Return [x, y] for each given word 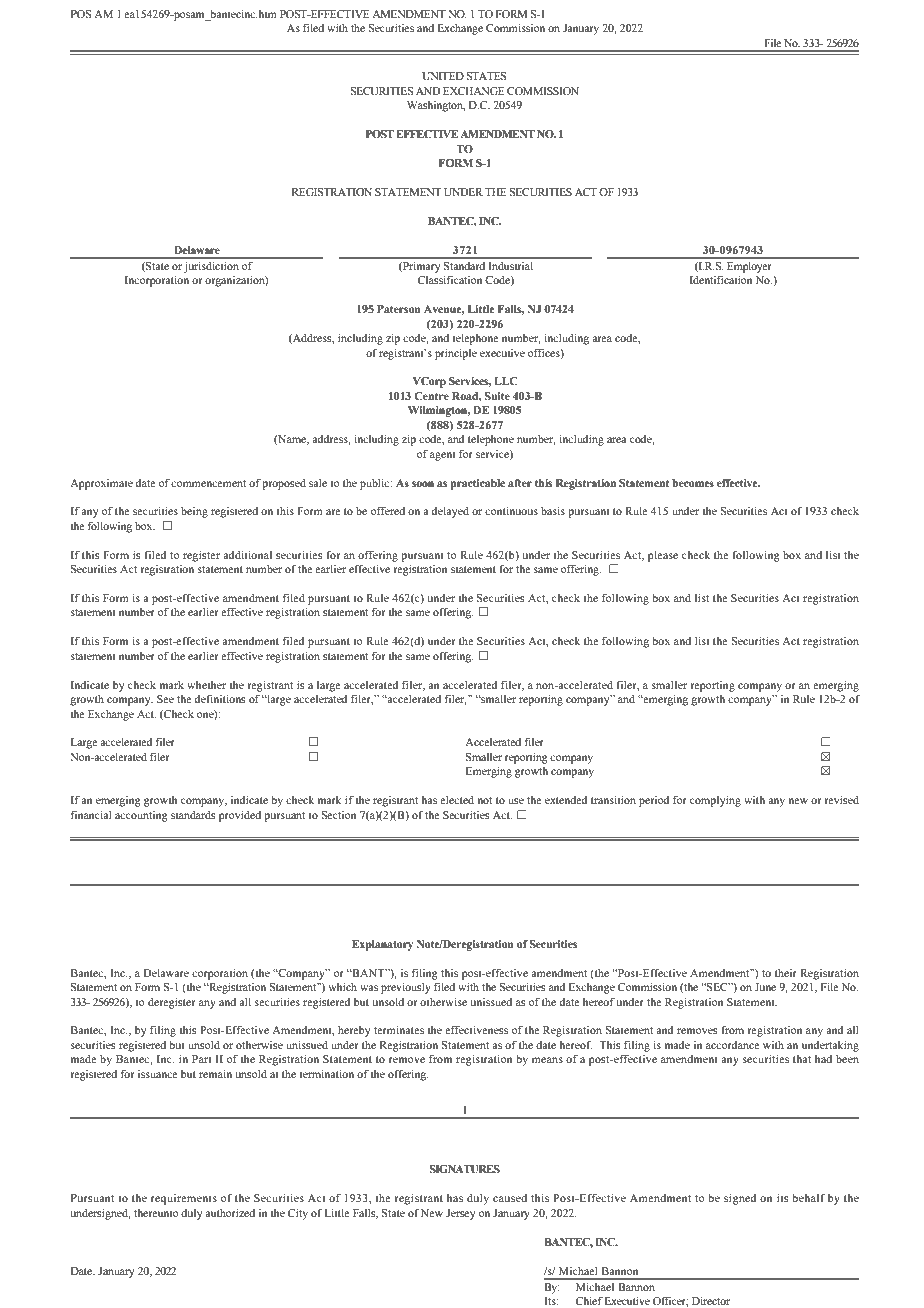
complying [715, 801]
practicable [477, 484]
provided [240, 816]
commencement [208, 483]
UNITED [443, 76]
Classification [450, 280]
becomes [693, 483]
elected [457, 800]
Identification [721, 279]
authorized [230, 1213]
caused [510, 1198]
